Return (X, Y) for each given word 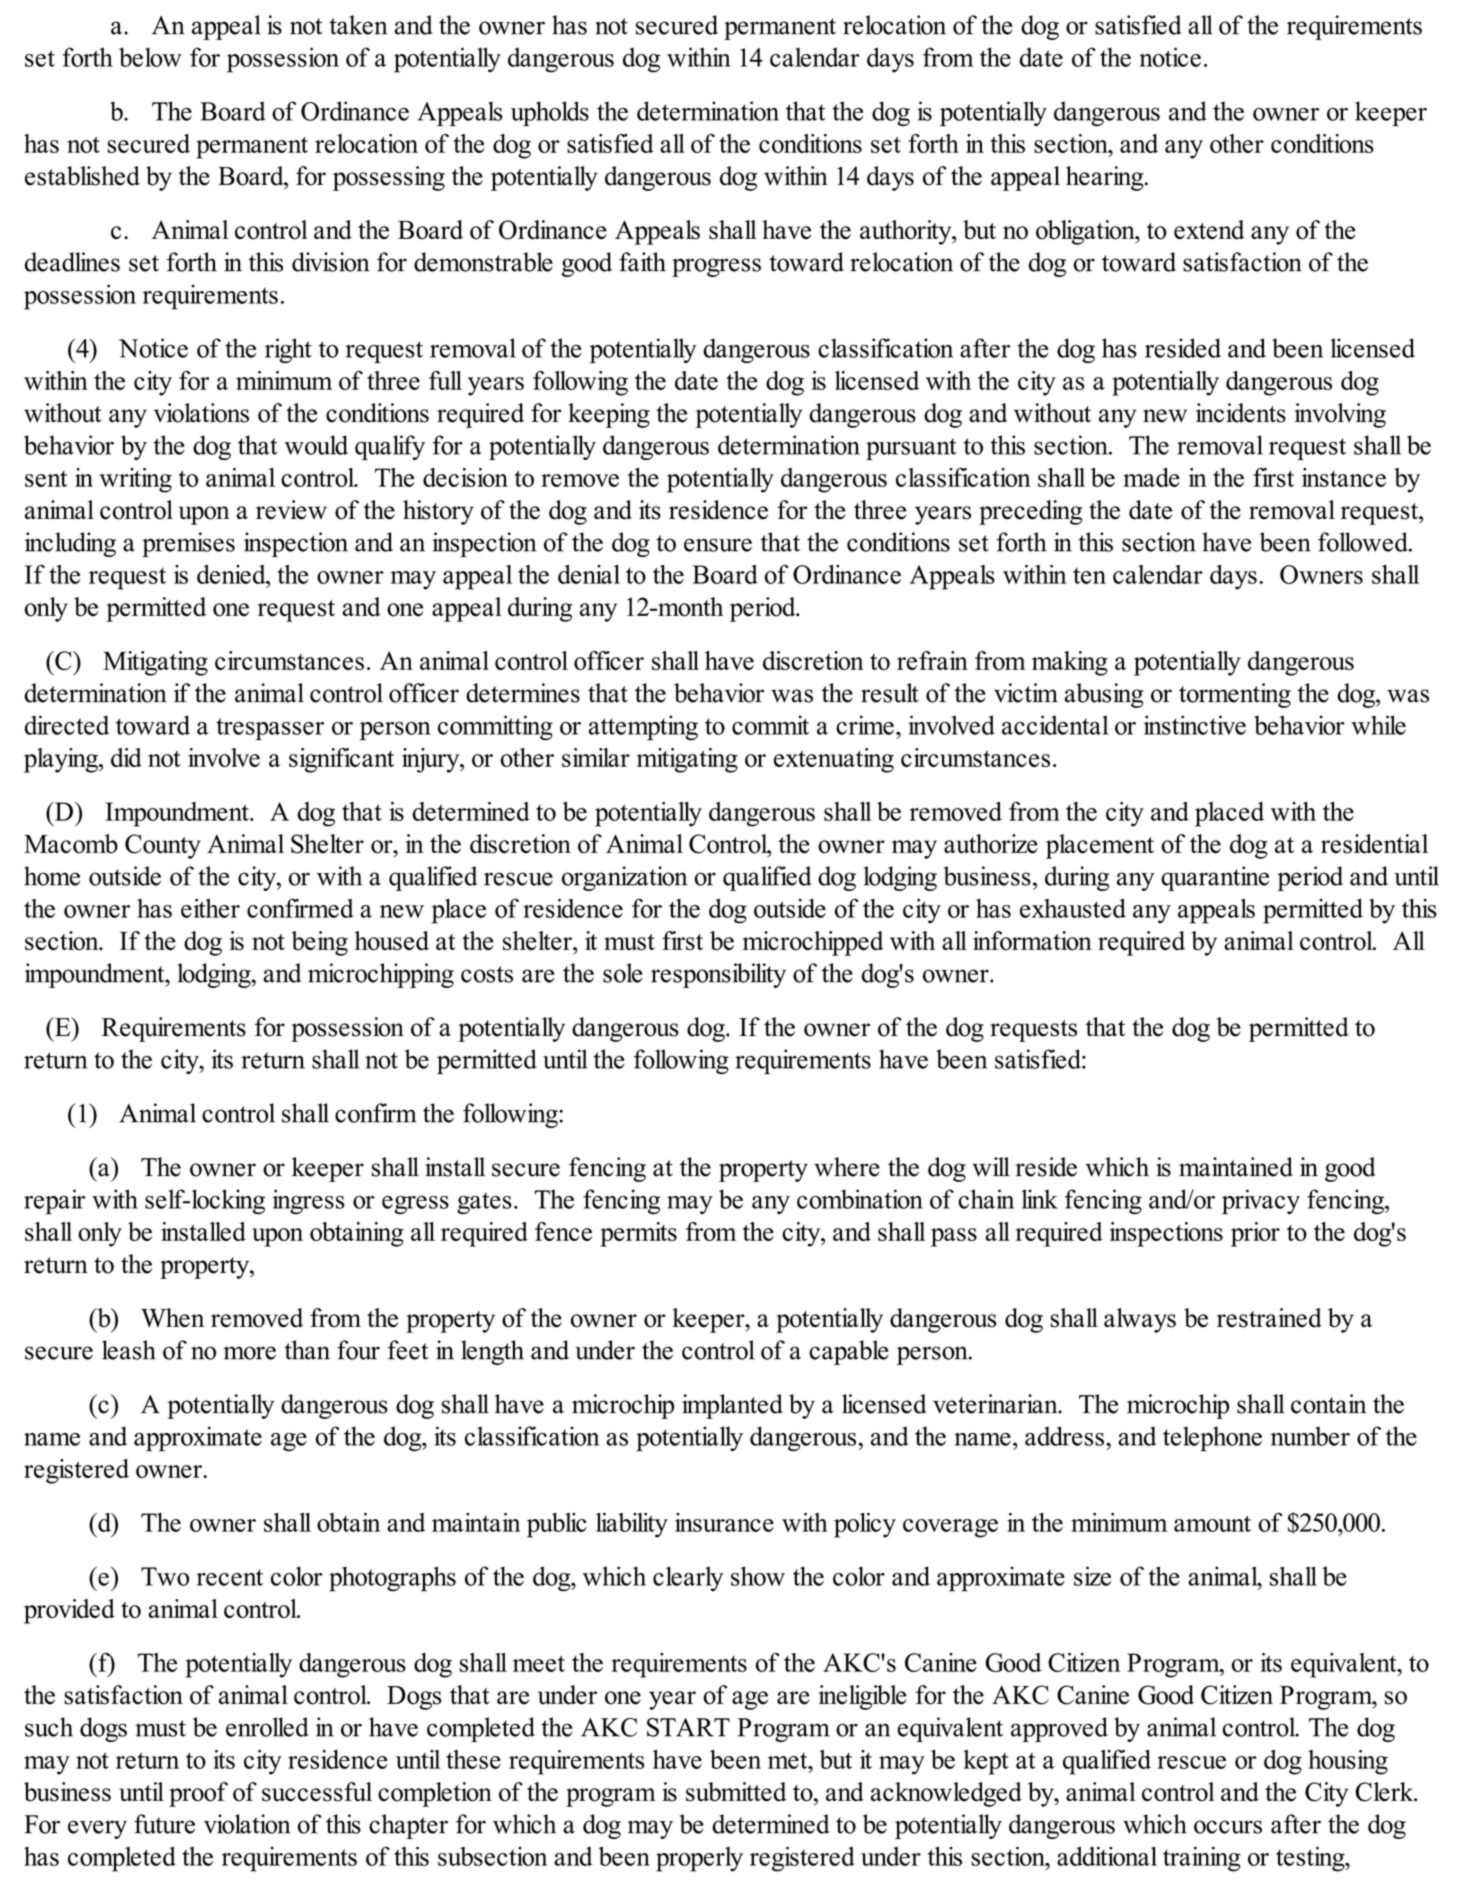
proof (198, 1794)
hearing (1106, 178)
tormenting (1235, 695)
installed (203, 1231)
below (150, 57)
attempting (643, 728)
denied (232, 574)
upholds (550, 113)
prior (1255, 1234)
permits (638, 1234)
